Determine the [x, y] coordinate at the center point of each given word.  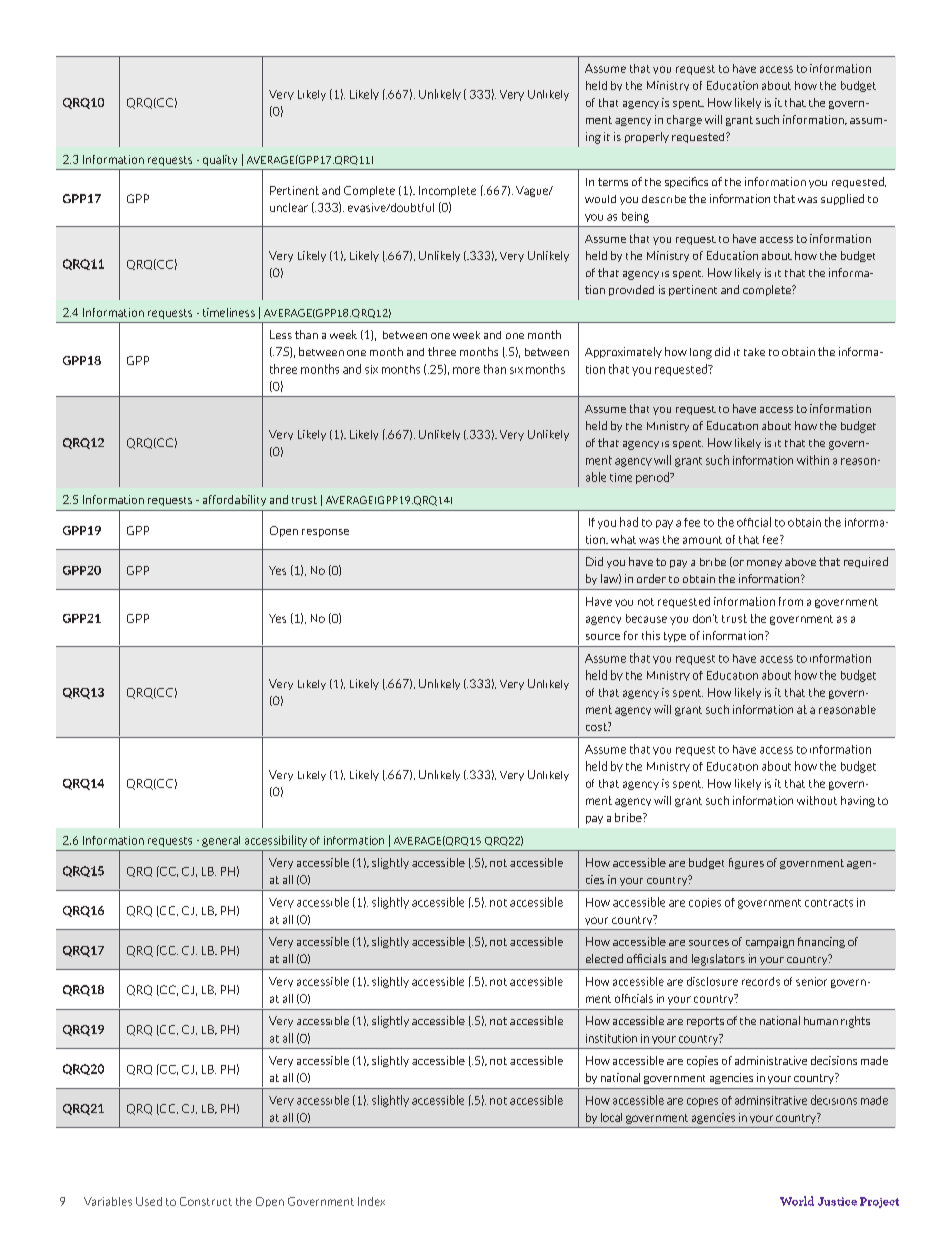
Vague [533, 191]
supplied [842, 199]
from [791, 601]
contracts [829, 903]
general [221, 841]
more [466, 370]
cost [597, 726]
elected [604, 958]
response [325, 533]
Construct [206, 1201]
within [813, 460]
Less [281, 334]
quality [220, 160]
